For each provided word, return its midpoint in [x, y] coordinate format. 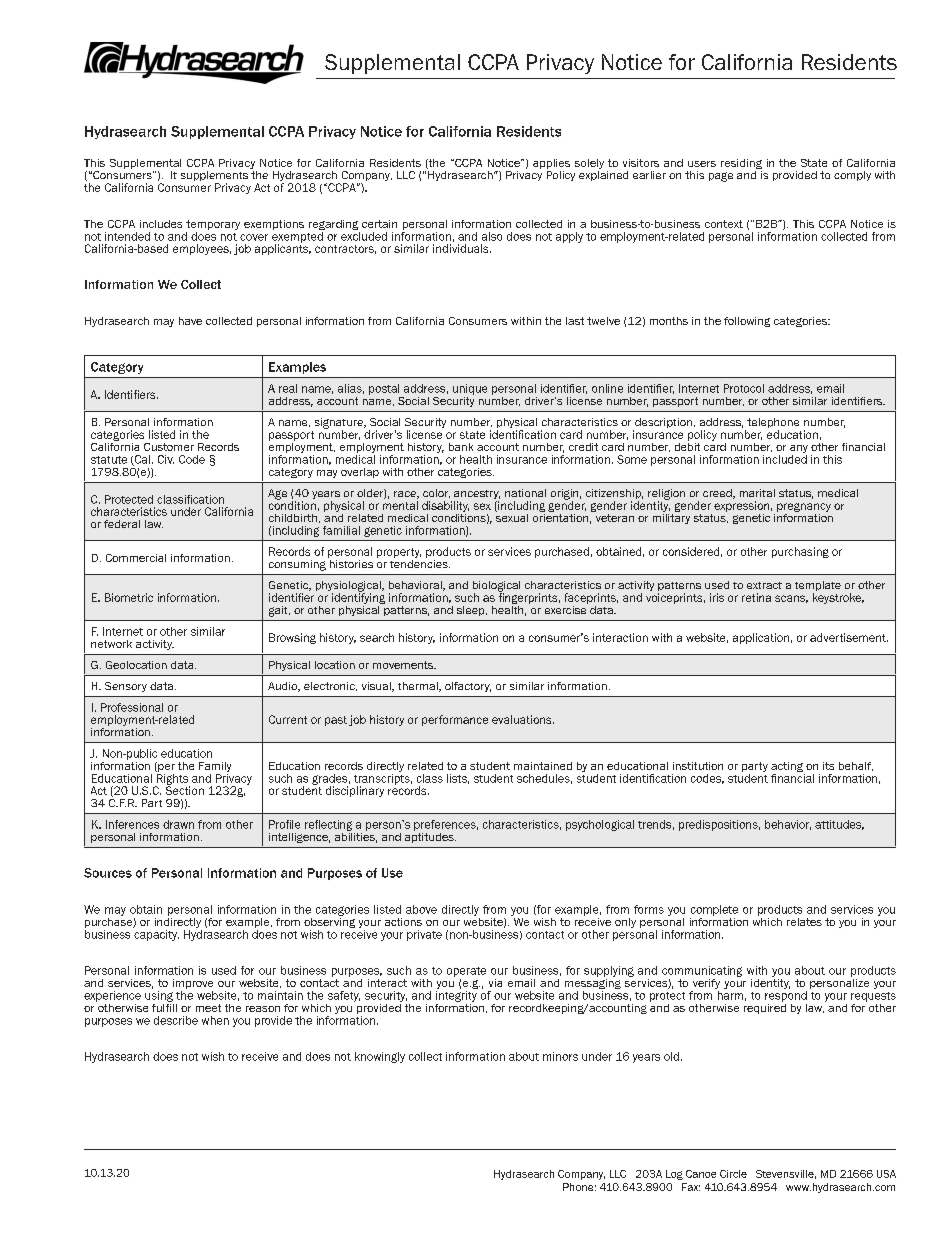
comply [852, 176]
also [492, 236]
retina [756, 597]
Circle [733, 1174]
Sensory [126, 687]
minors [560, 1056]
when [215, 1020]
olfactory [468, 687]
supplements [214, 177]
